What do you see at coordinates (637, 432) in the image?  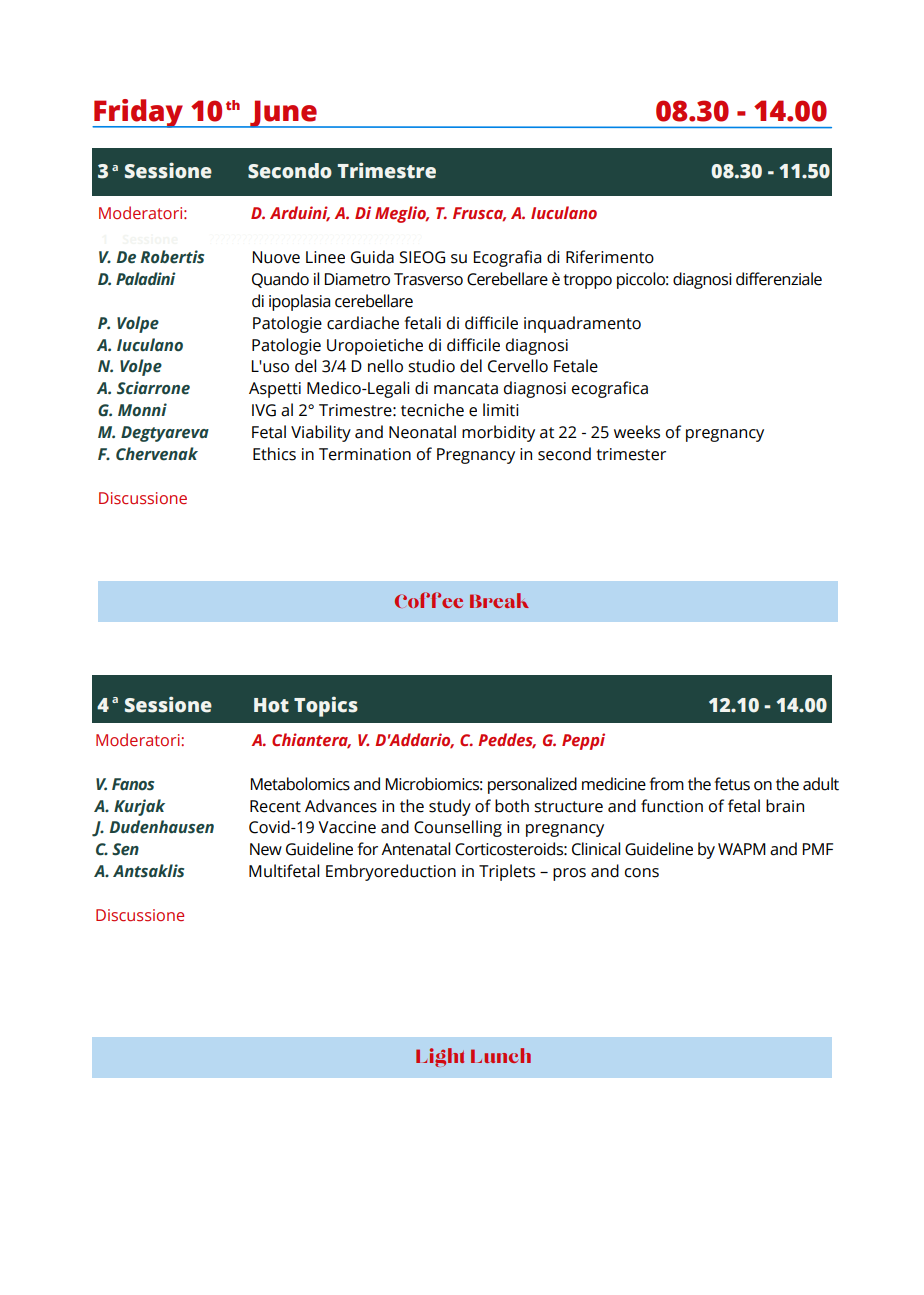 I see `weeks` at bounding box center [637, 432].
